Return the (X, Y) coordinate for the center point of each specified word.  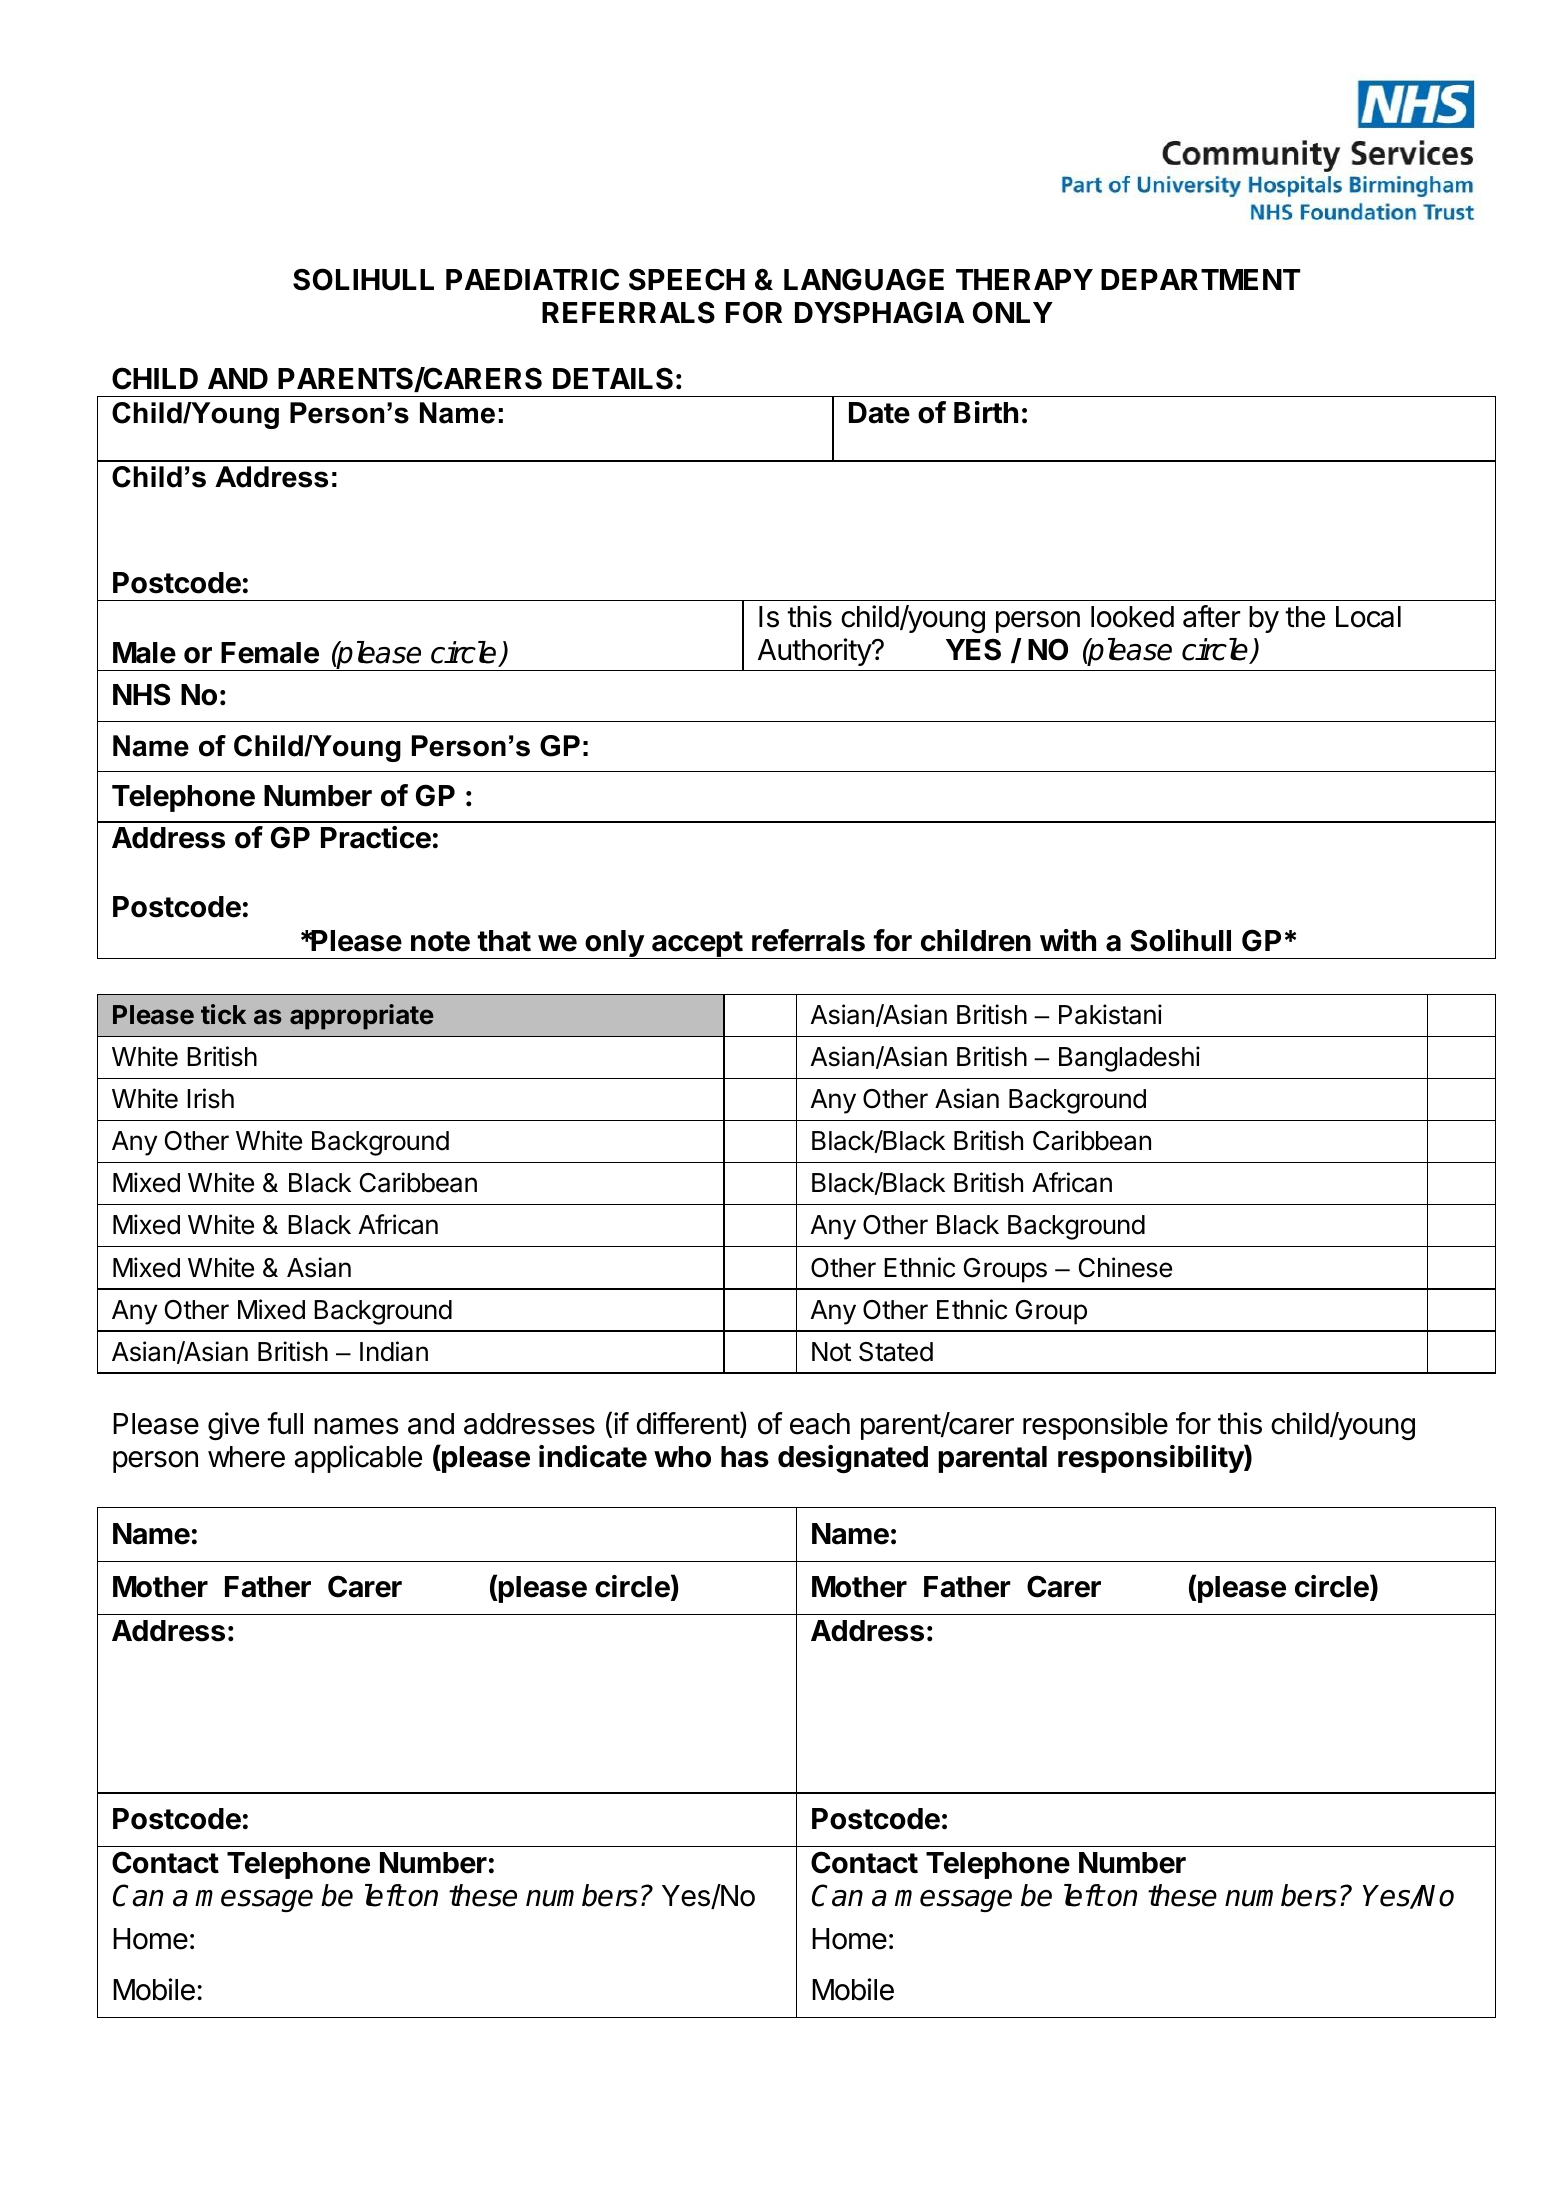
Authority (815, 652)
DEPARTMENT (1200, 279)
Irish (210, 1098)
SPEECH (687, 279)
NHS (141, 694)
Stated (896, 1352)
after (1212, 616)
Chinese (1125, 1267)
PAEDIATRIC (532, 279)
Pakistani (1110, 1014)
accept (697, 945)
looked (1132, 617)
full (285, 1423)
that (504, 941)
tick (223, 1014)
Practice (376, 837)
